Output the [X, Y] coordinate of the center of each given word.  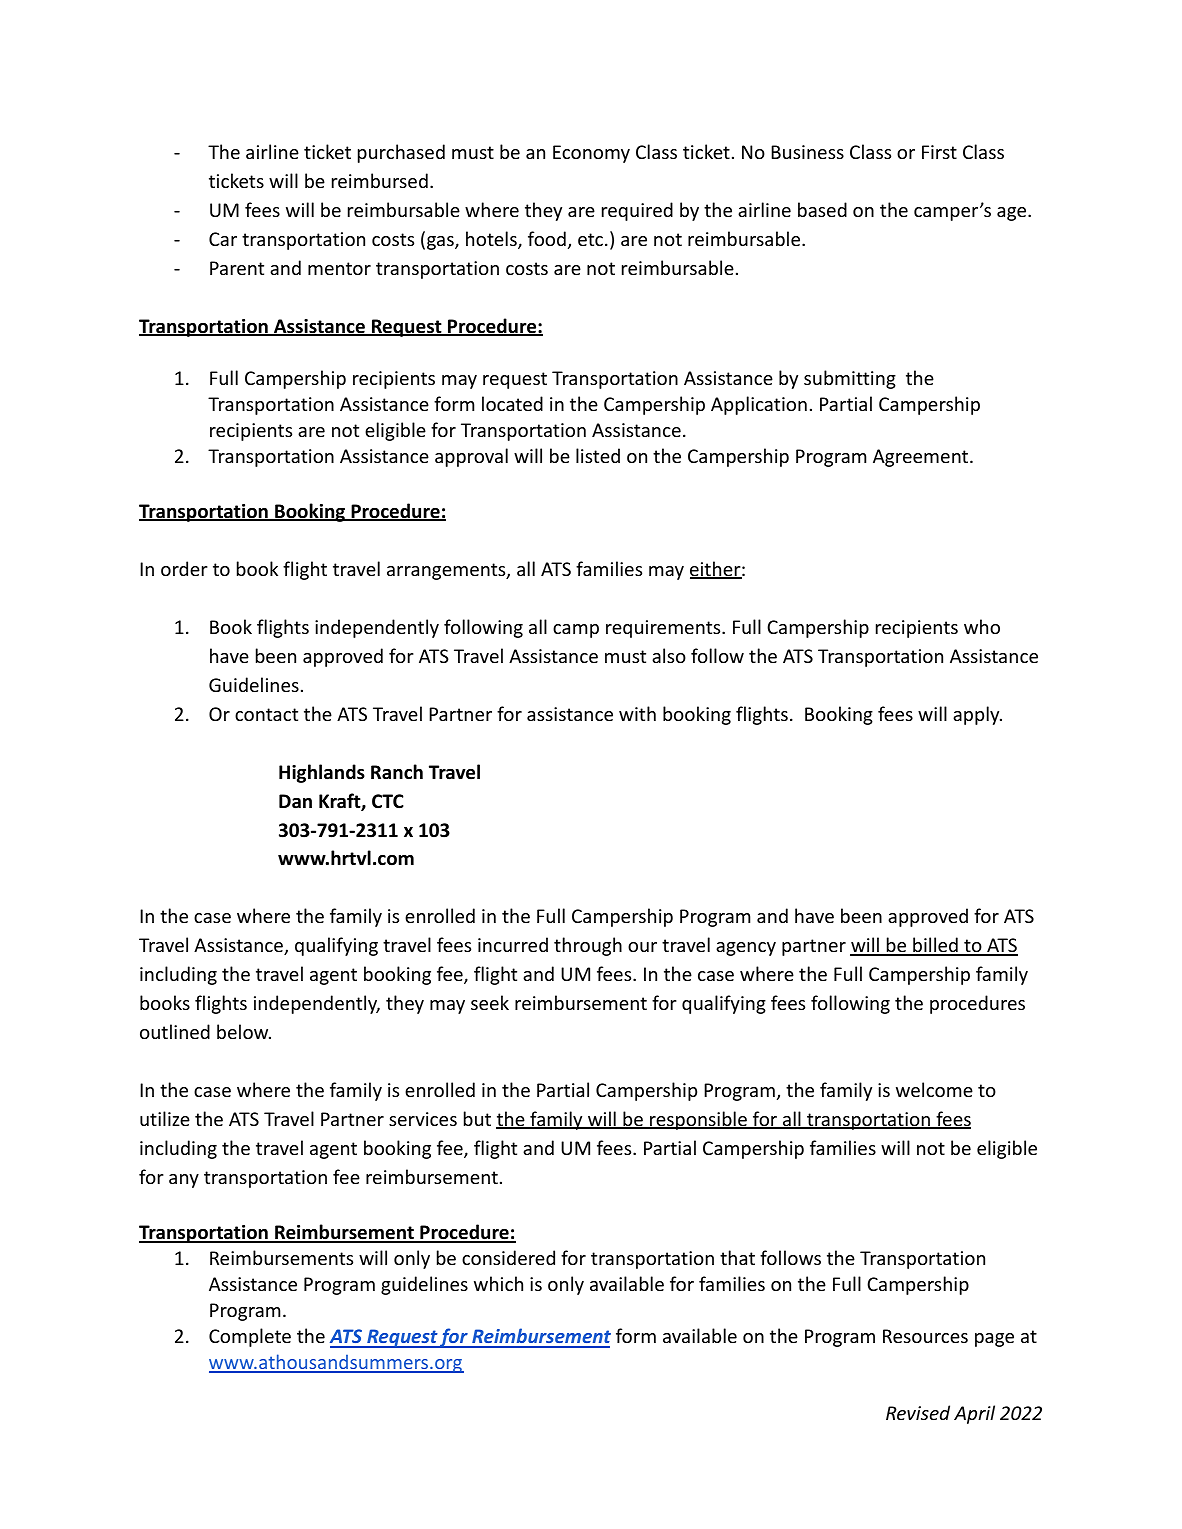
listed [598, 455]
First [939, 152]
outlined [175, 1031]
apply [977, 715]
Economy [591, 154]
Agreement [922, 458]
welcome [934, 1089]
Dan [295, 801]
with [637, 713]
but [477, 1118]
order [184, 568]
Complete [250, 1337]
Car [223, 239]
